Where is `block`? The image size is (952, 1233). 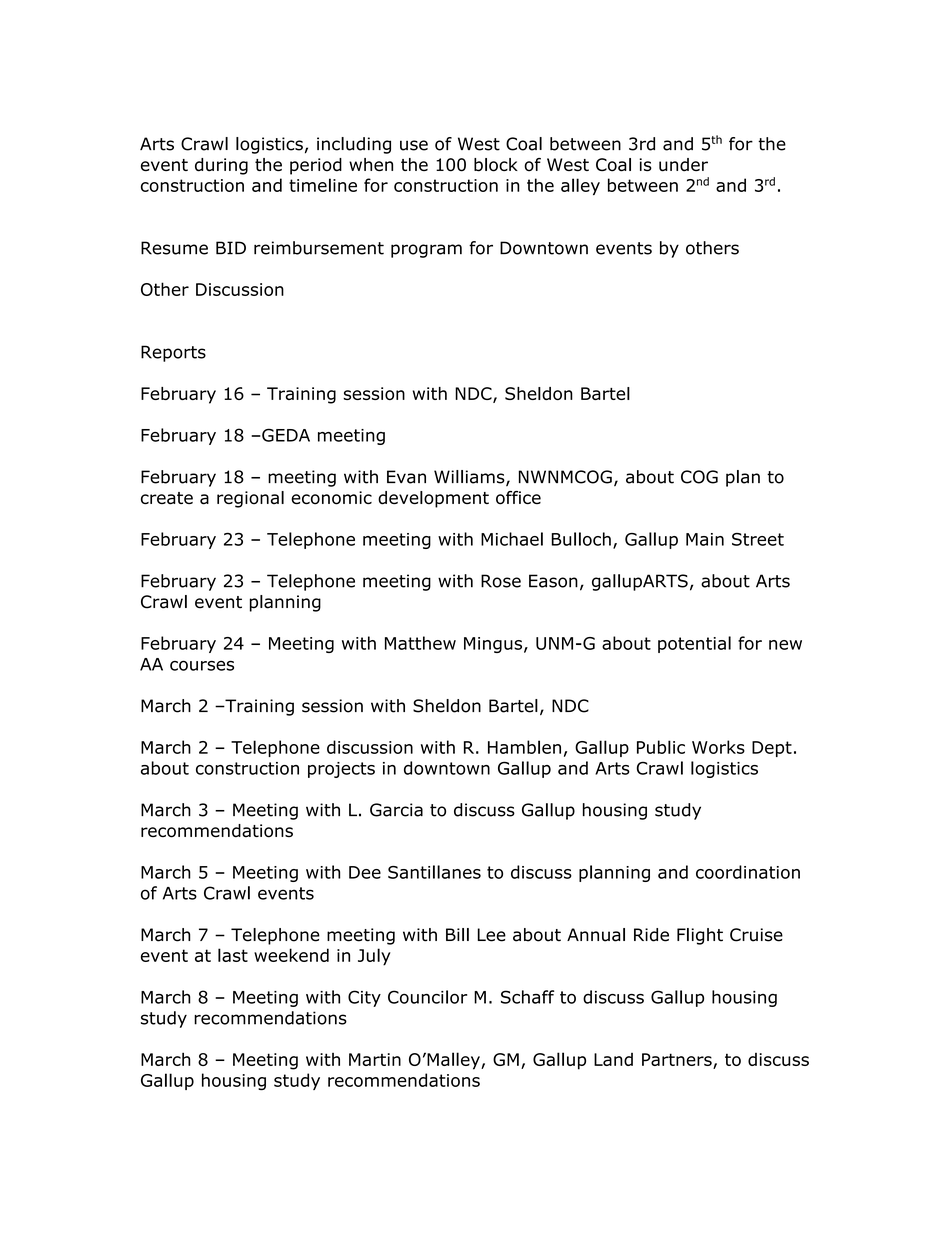 block is located at coordinates (496, 165).
